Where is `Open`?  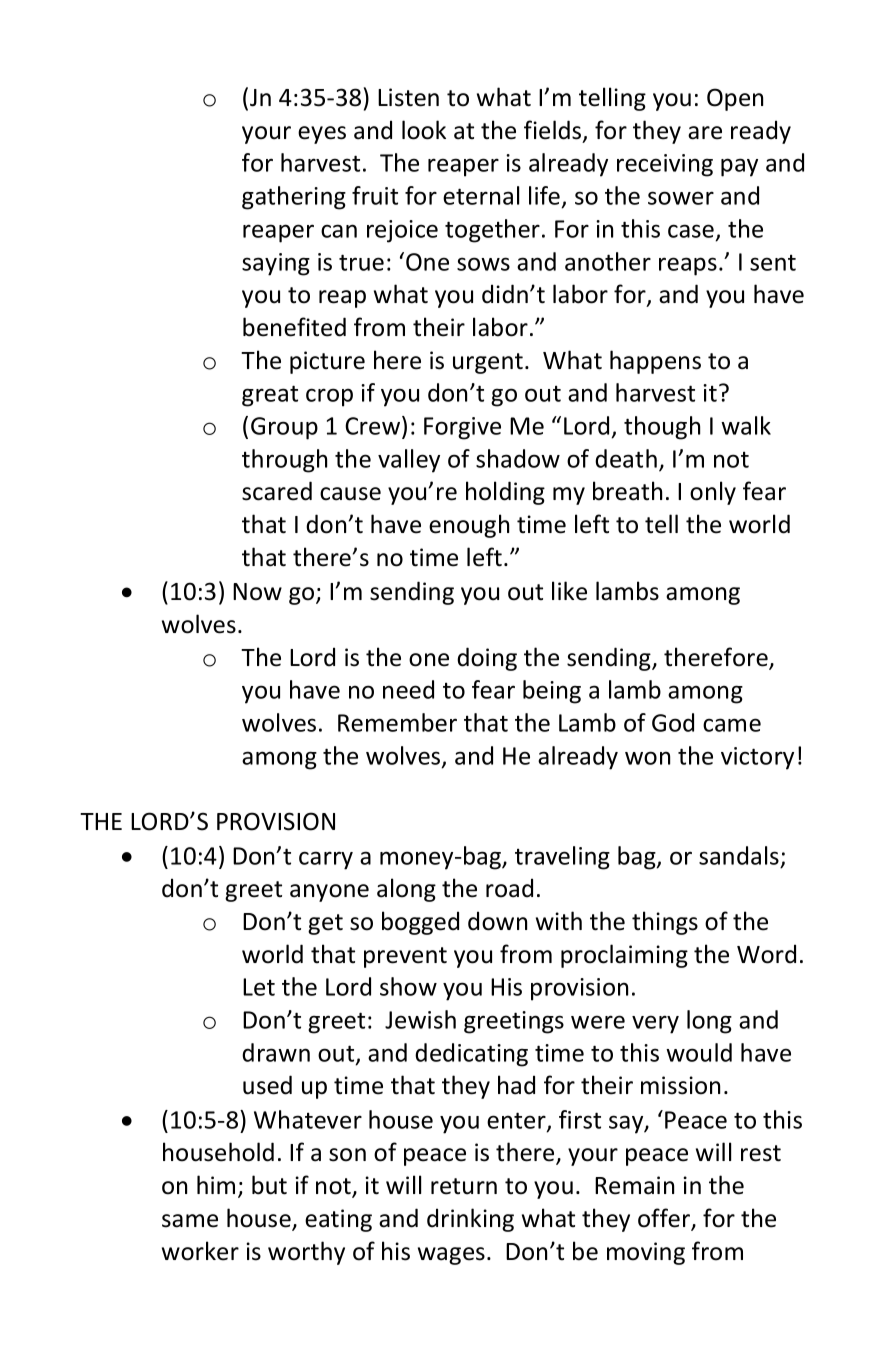
Open is located at coordinates (735, 99).
